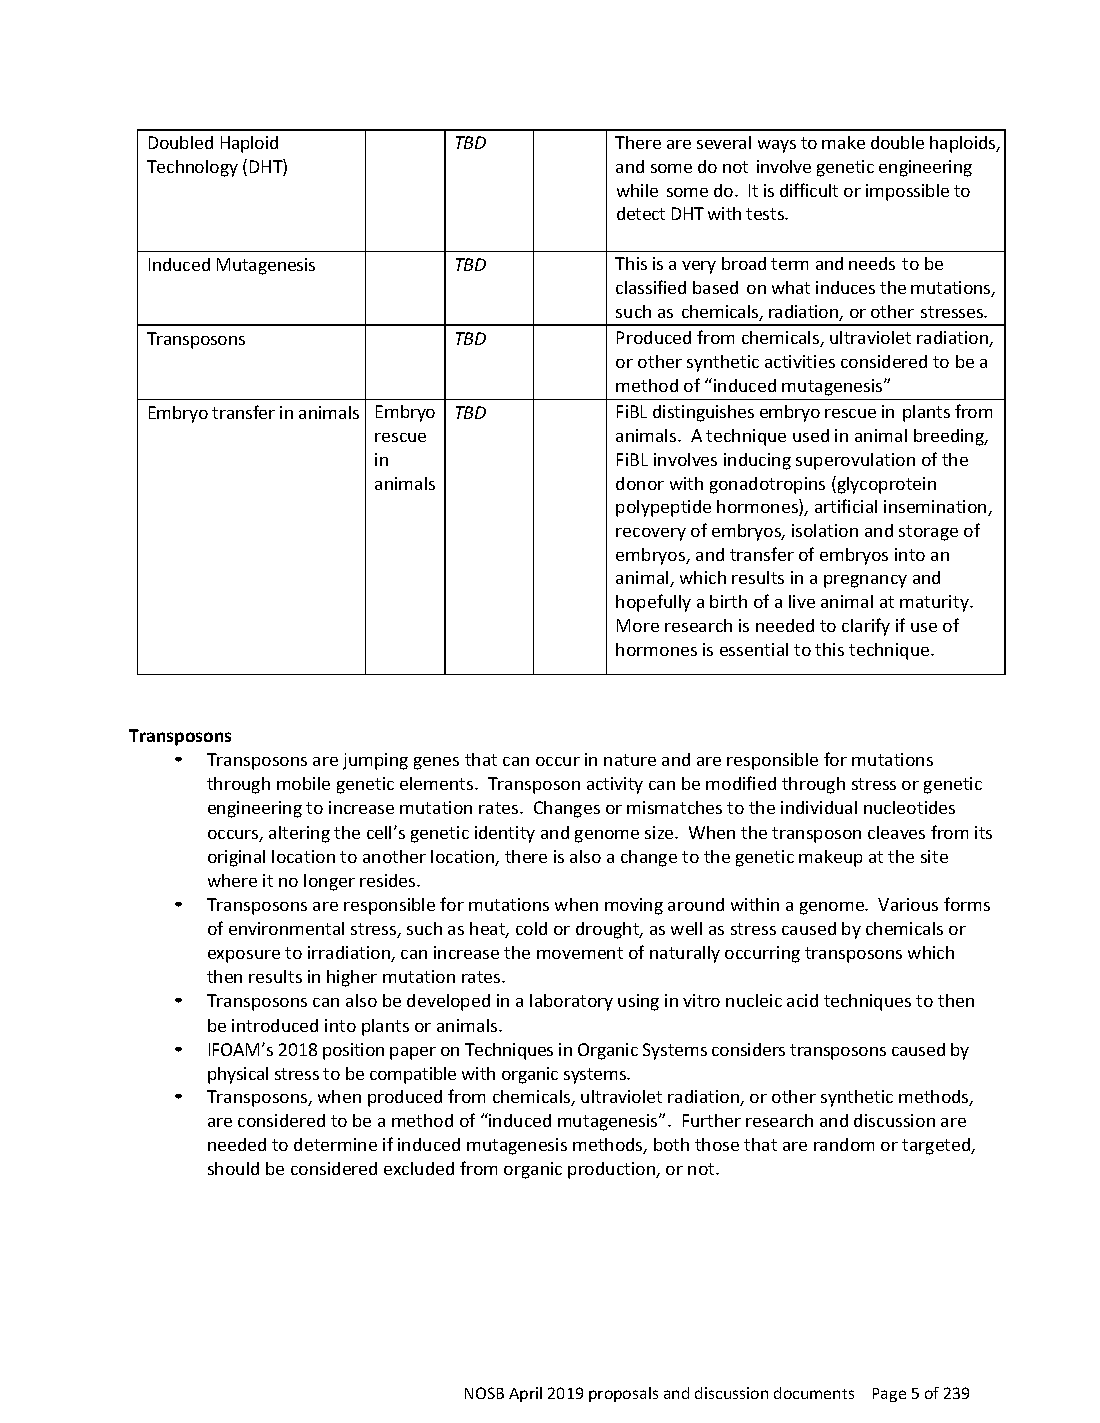 This screenshot has height=1423, width=1100. I want to click on Technology, so click(192, 168).
